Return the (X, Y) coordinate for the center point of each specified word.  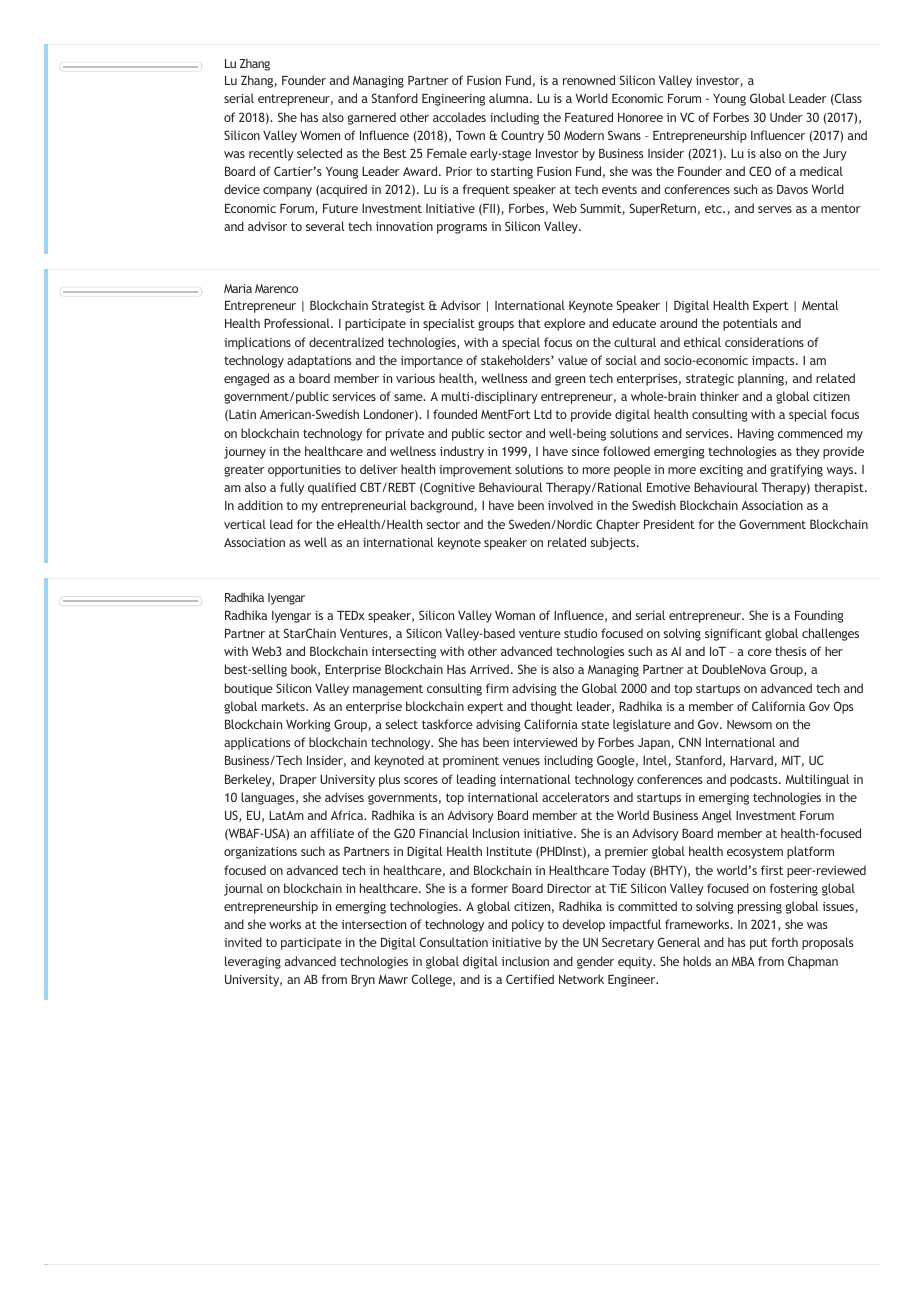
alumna (510, 98)
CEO (760, 171)
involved (570, 505)
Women (320, 135)
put (758, 944)
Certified (530, 979)
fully (292, 488)
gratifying (796, 470)
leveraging (253, 962)
